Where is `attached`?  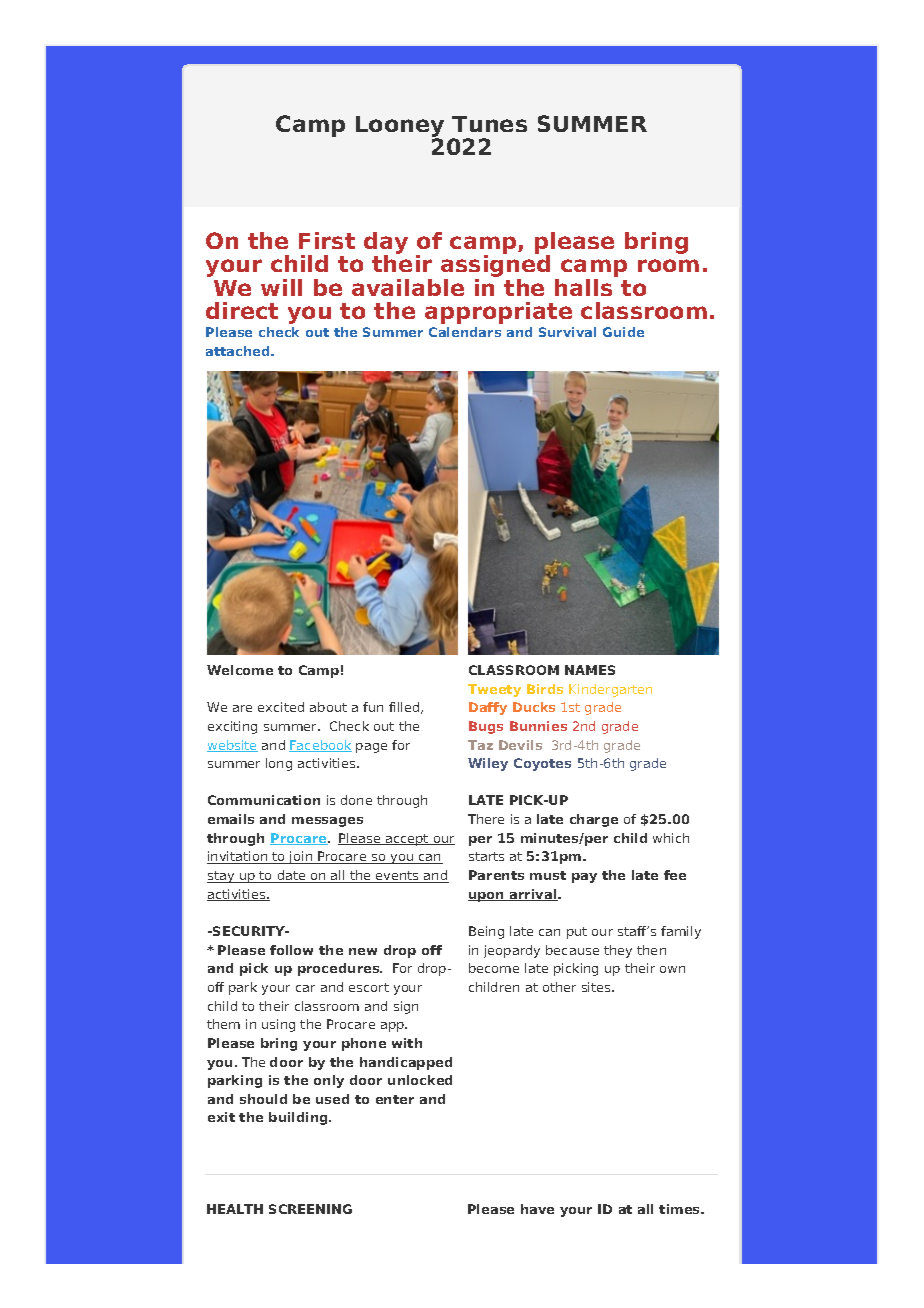
attached is located at coordinates (239, 351).
